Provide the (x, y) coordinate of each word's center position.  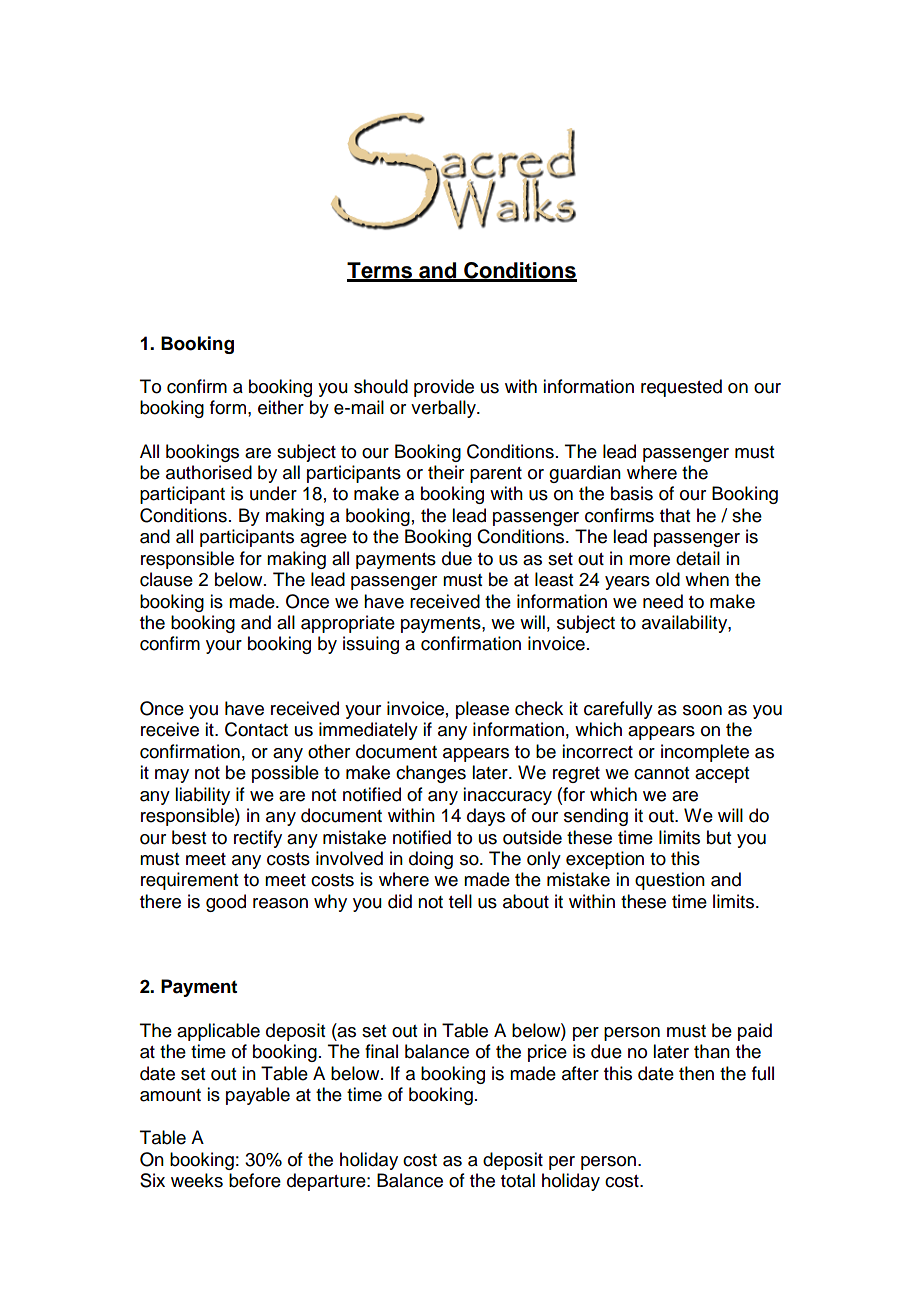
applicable (218, 1032)
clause (166, 579)
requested (681, 388)
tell (460, 901)
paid (755, 1032)
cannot (661, 773)
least (554, 579)
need (663, 601)
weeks (197, 1180)
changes (431, 774)
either (281, 407)
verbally (444, 409)
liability (202, 796)
